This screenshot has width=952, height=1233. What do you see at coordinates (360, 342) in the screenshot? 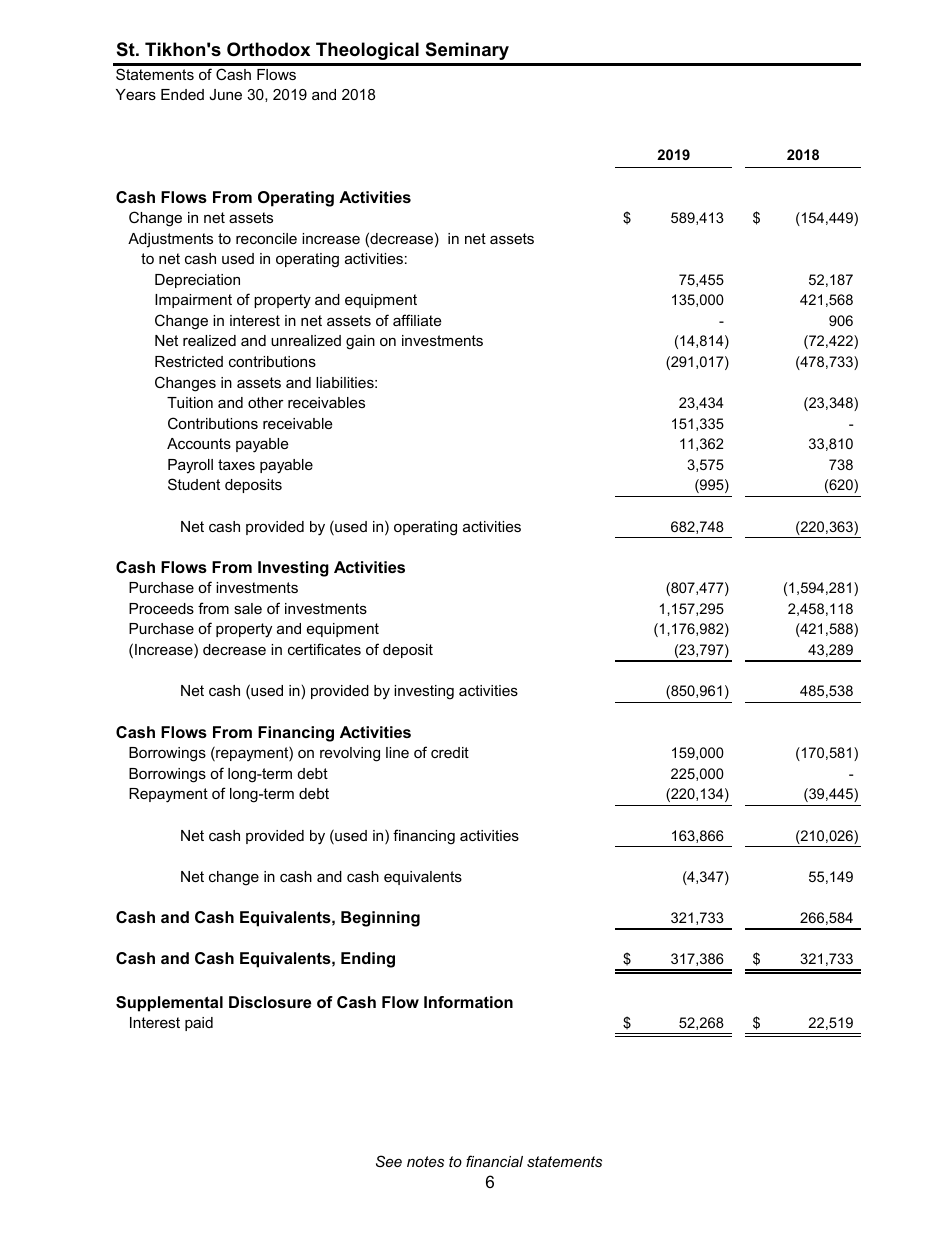
I see `gain` at bounding box center [360, 342].
